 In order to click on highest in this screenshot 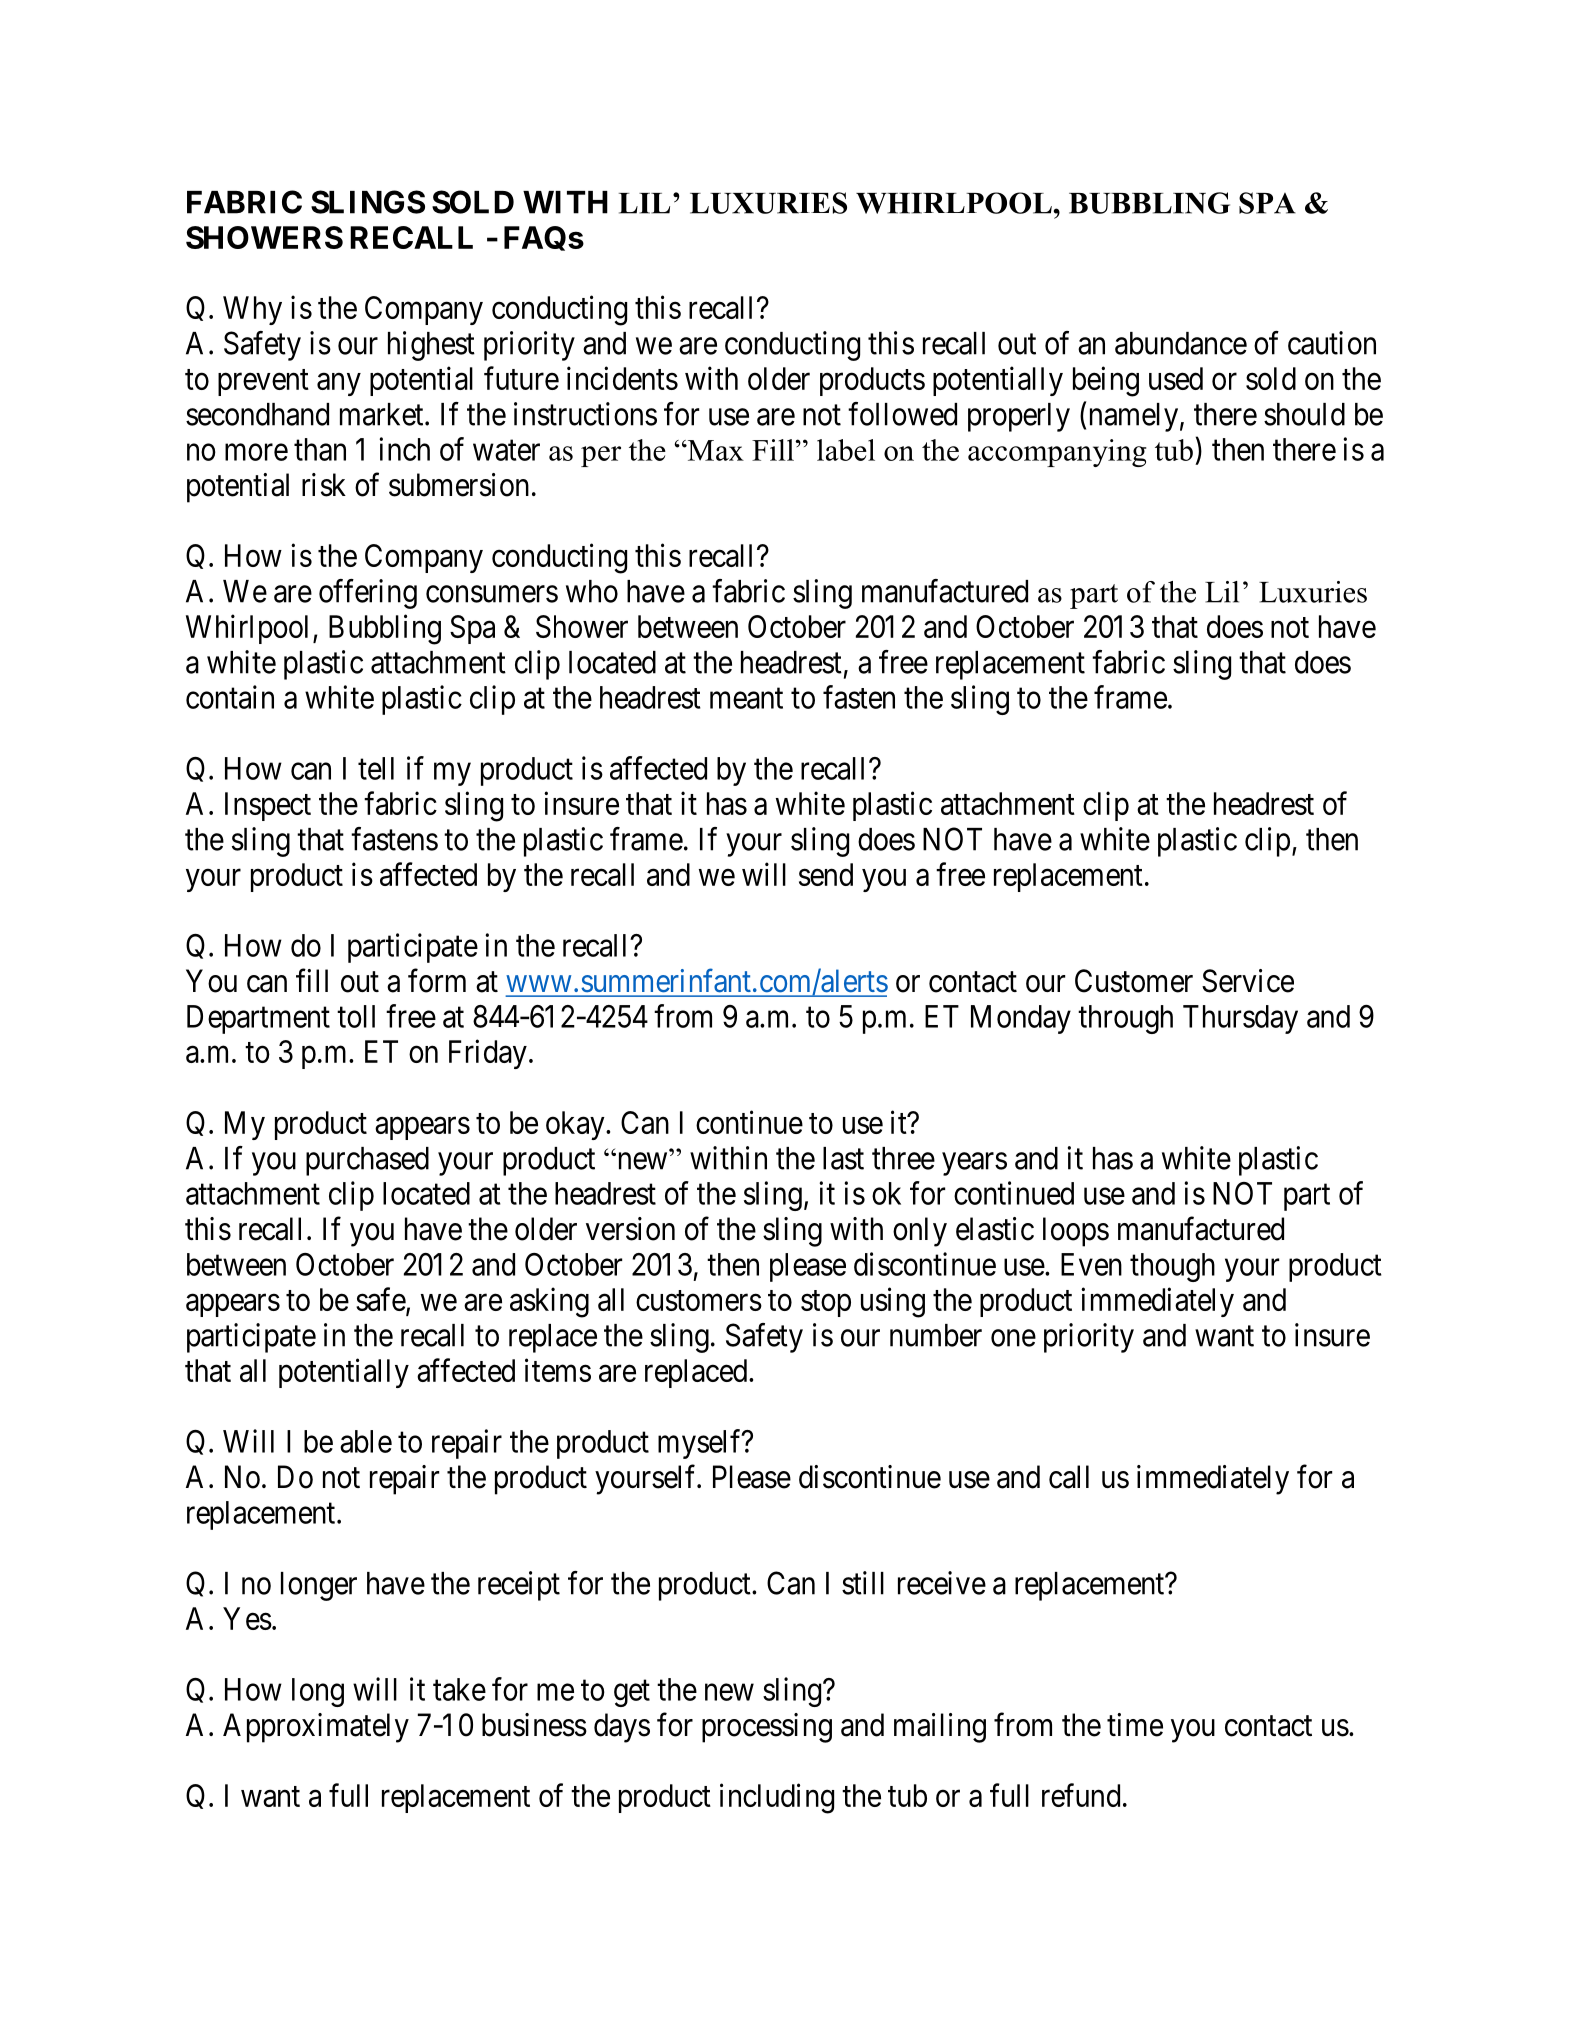, I will do `click(431, 346)`.
